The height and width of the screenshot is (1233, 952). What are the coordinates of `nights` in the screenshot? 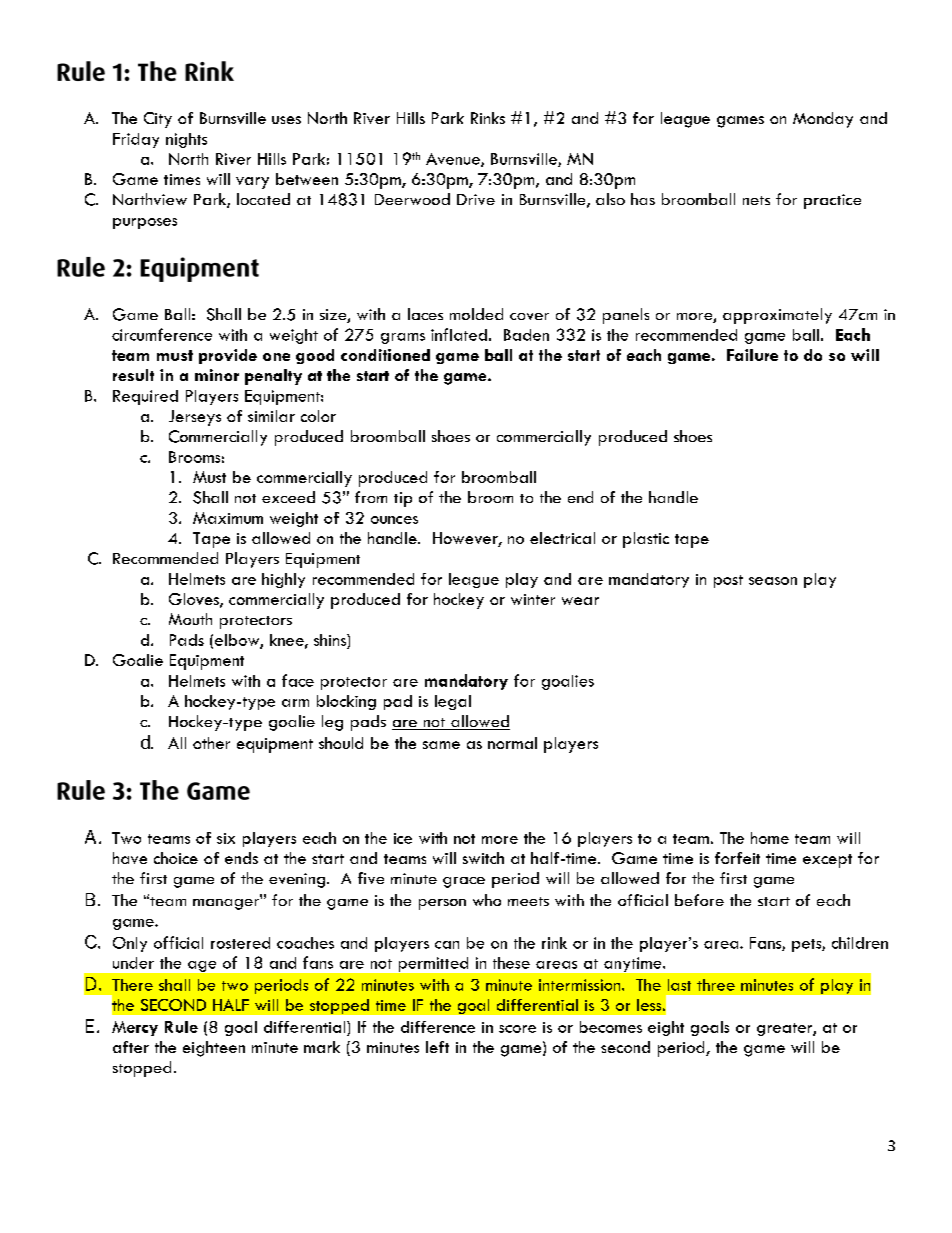 It's located at (186, 140).
